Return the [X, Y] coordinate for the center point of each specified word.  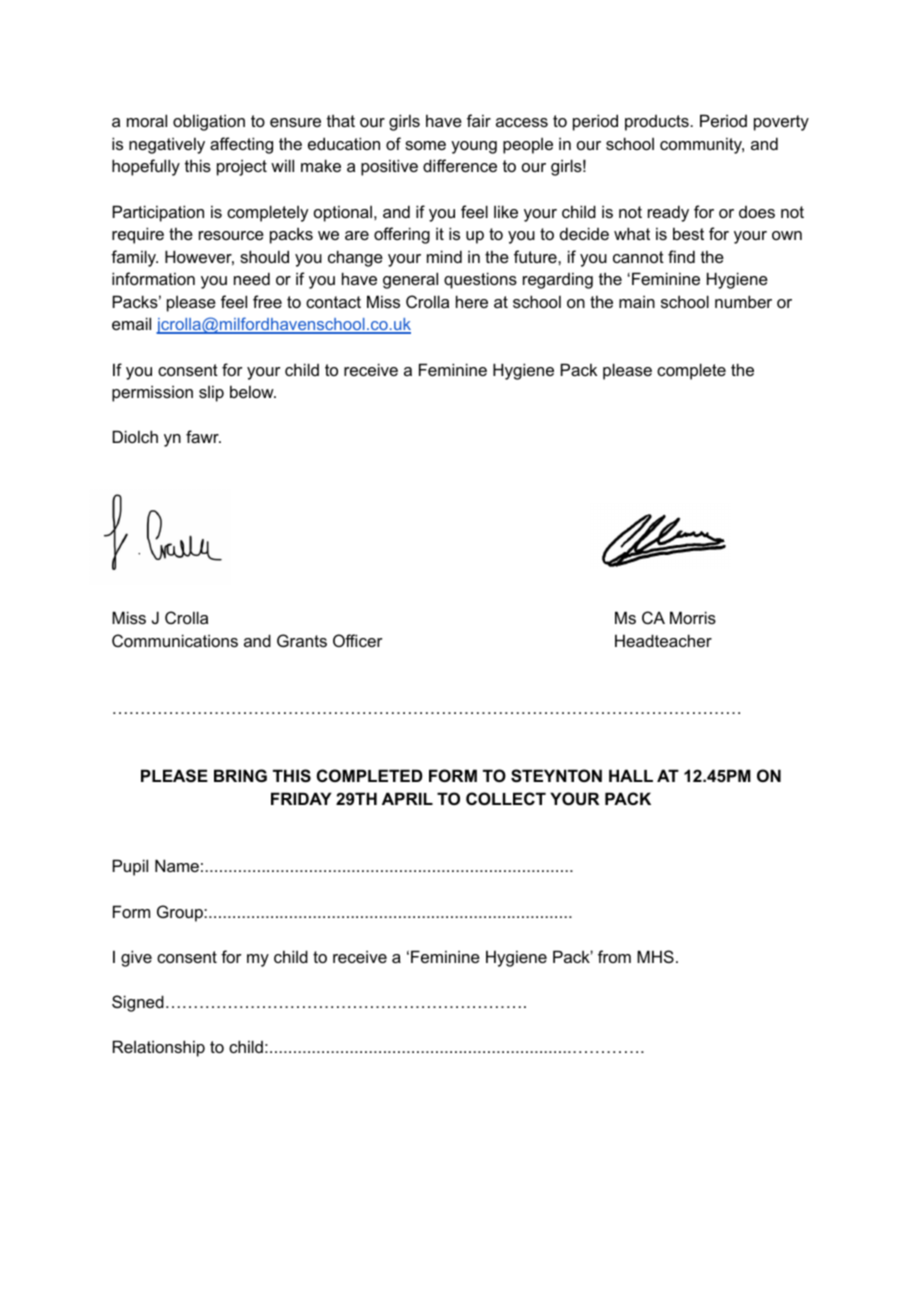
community [702, 145]
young [474, 147]
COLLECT [506, 798]
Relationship [159, 1048]
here [472, 301]
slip [211, 393]
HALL [631, 775]
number [743, 301]
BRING [240, 775]
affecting [241, 145]
